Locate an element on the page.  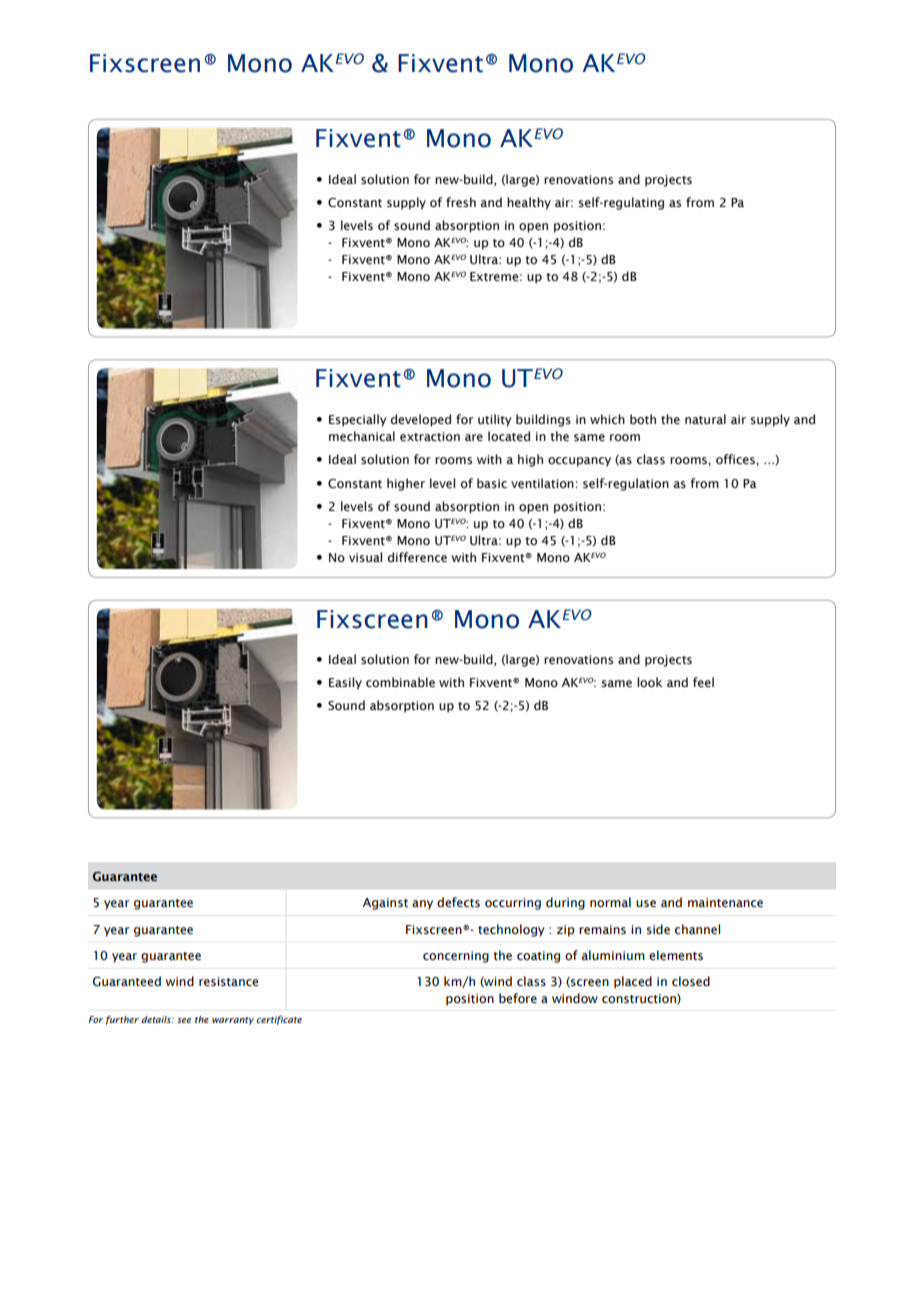
both is located at coordinates (643, 419).
